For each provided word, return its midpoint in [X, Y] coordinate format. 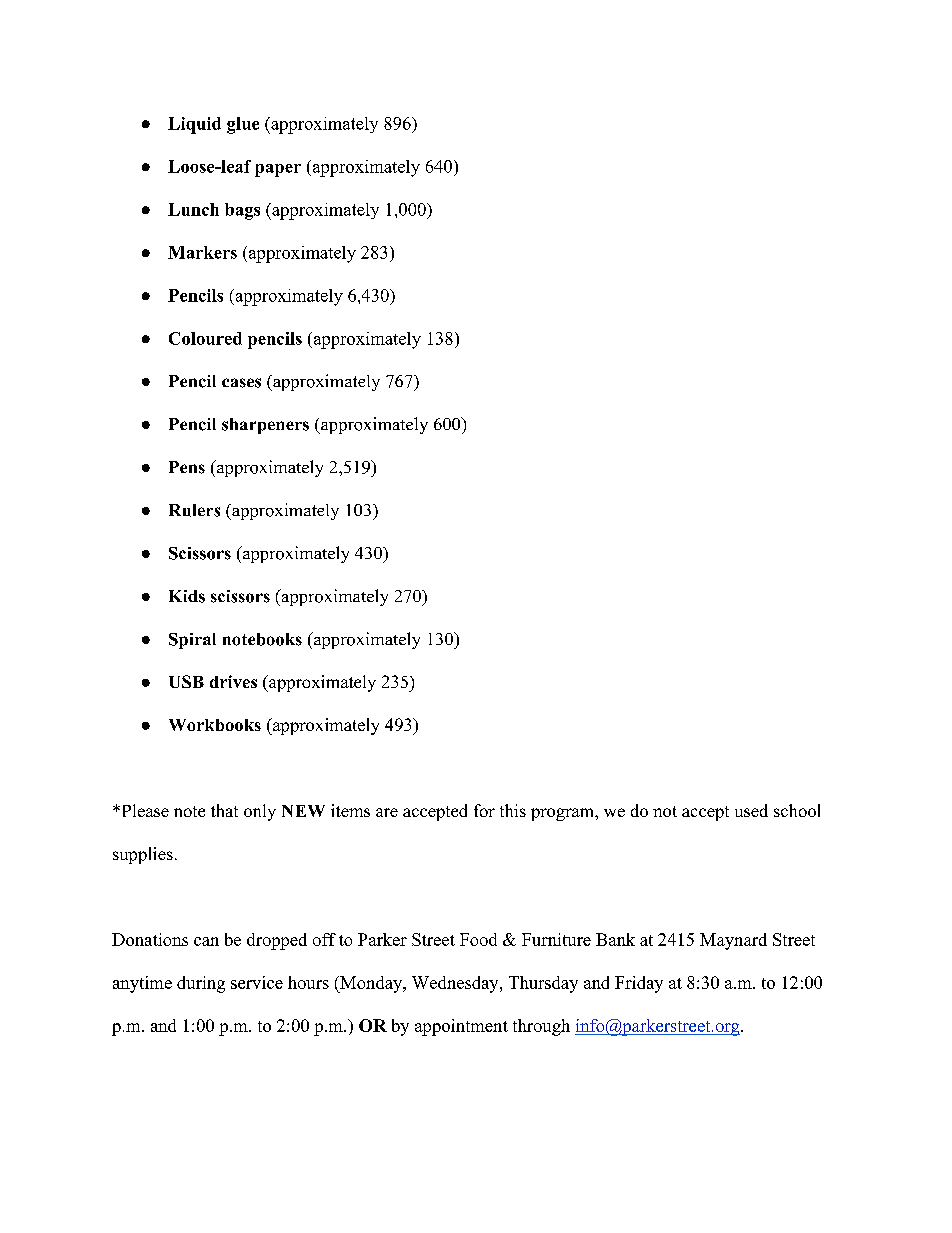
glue [243, 125]
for [484, 810]
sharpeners [265, 426]
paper [278, 170]
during [201, 984]
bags [242, 211]
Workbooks [215, 725]
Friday [639, 984]
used [751, 810]
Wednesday [456, 984]
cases [241, 383]
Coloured [205, 338]
